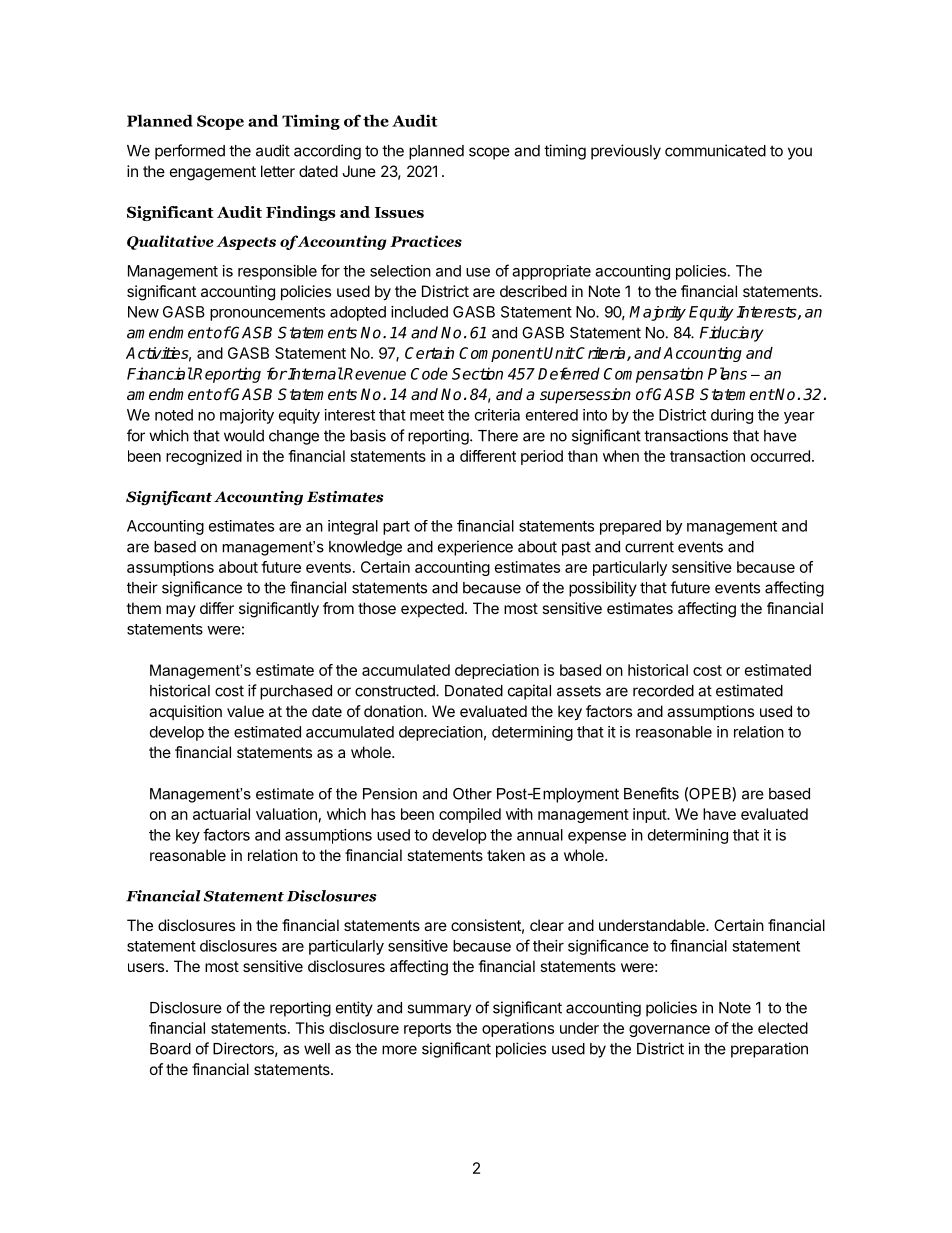 This screenshot has width=952, height=1233. I want to click on communicated, so click(715, 150).
